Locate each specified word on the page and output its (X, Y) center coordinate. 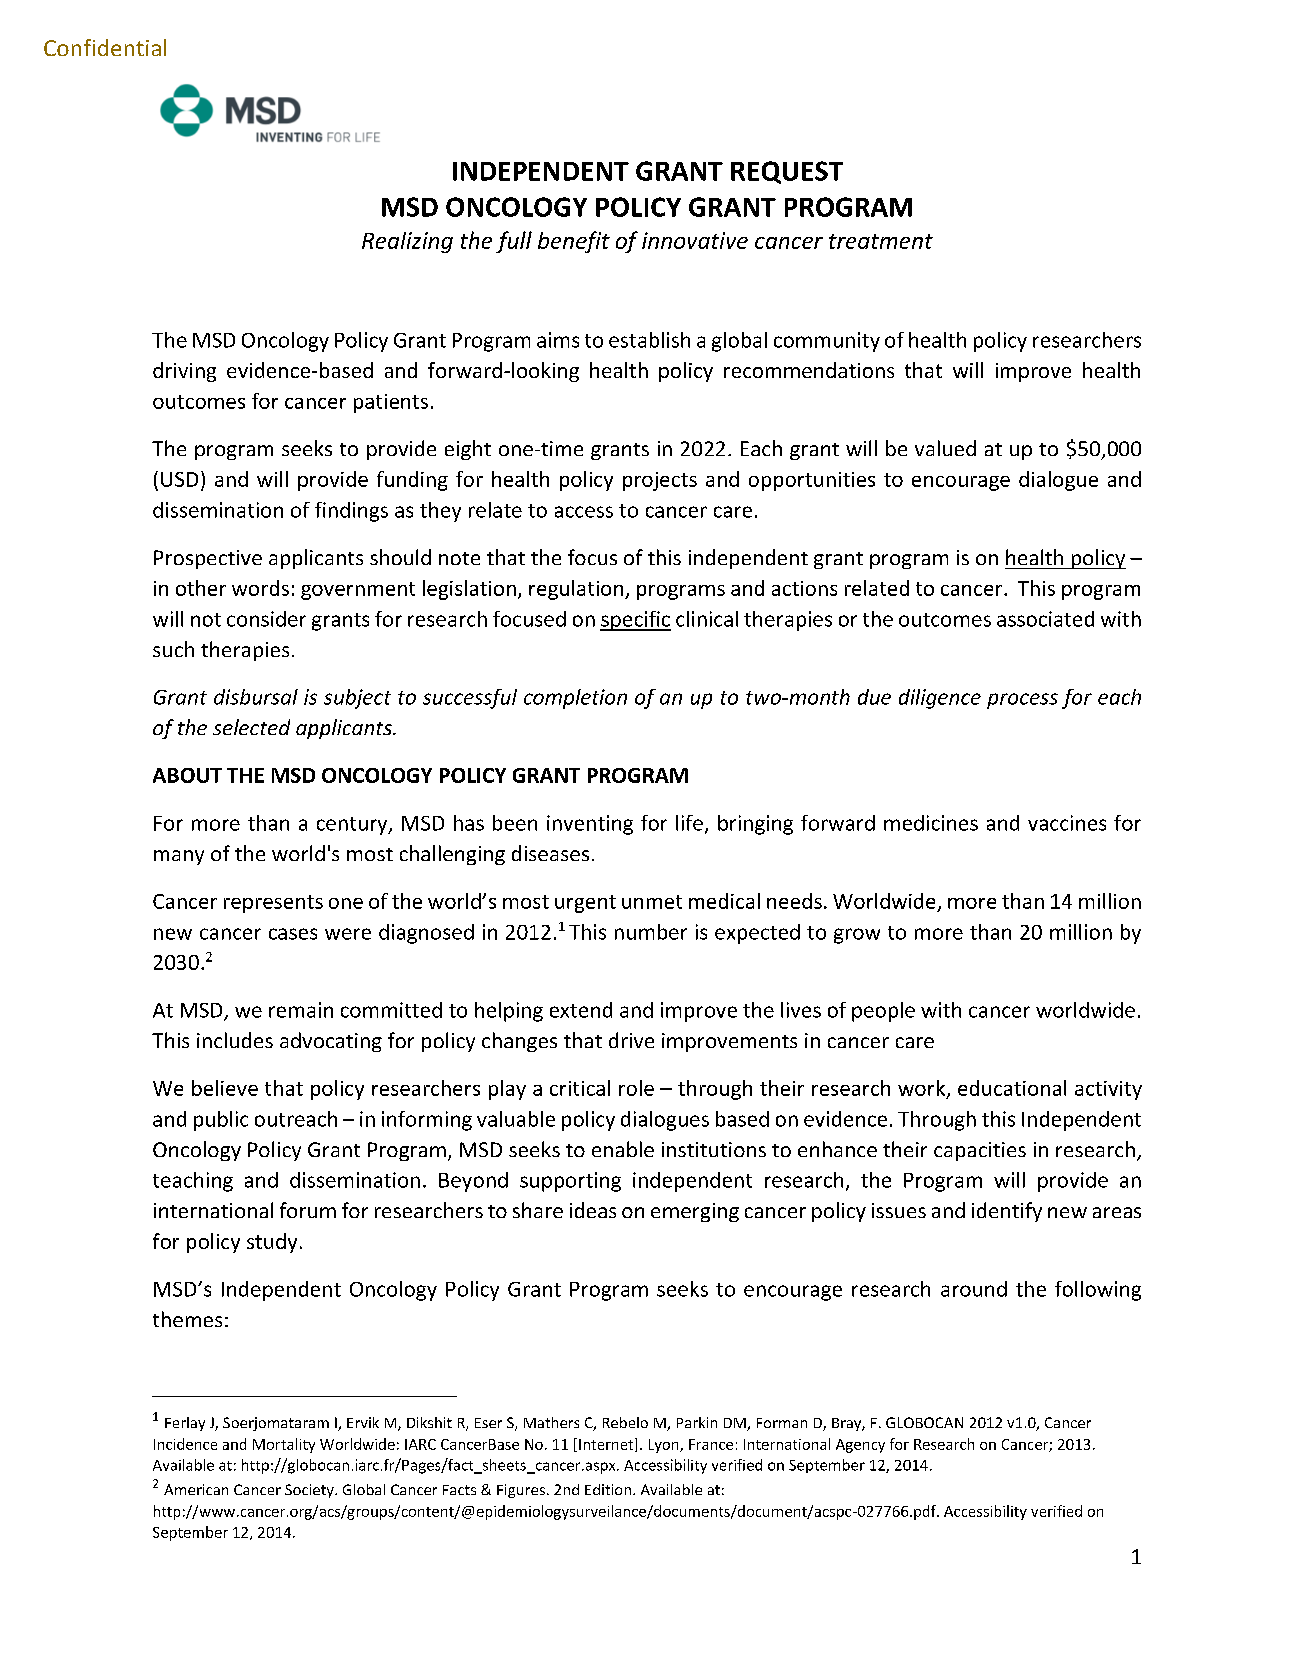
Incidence (185, 1444)
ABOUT (187, 775)
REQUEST (787, 172)
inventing (590, 825)
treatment (881, 241)
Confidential (105, 47)
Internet (607, 1445)
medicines (931, 823)
